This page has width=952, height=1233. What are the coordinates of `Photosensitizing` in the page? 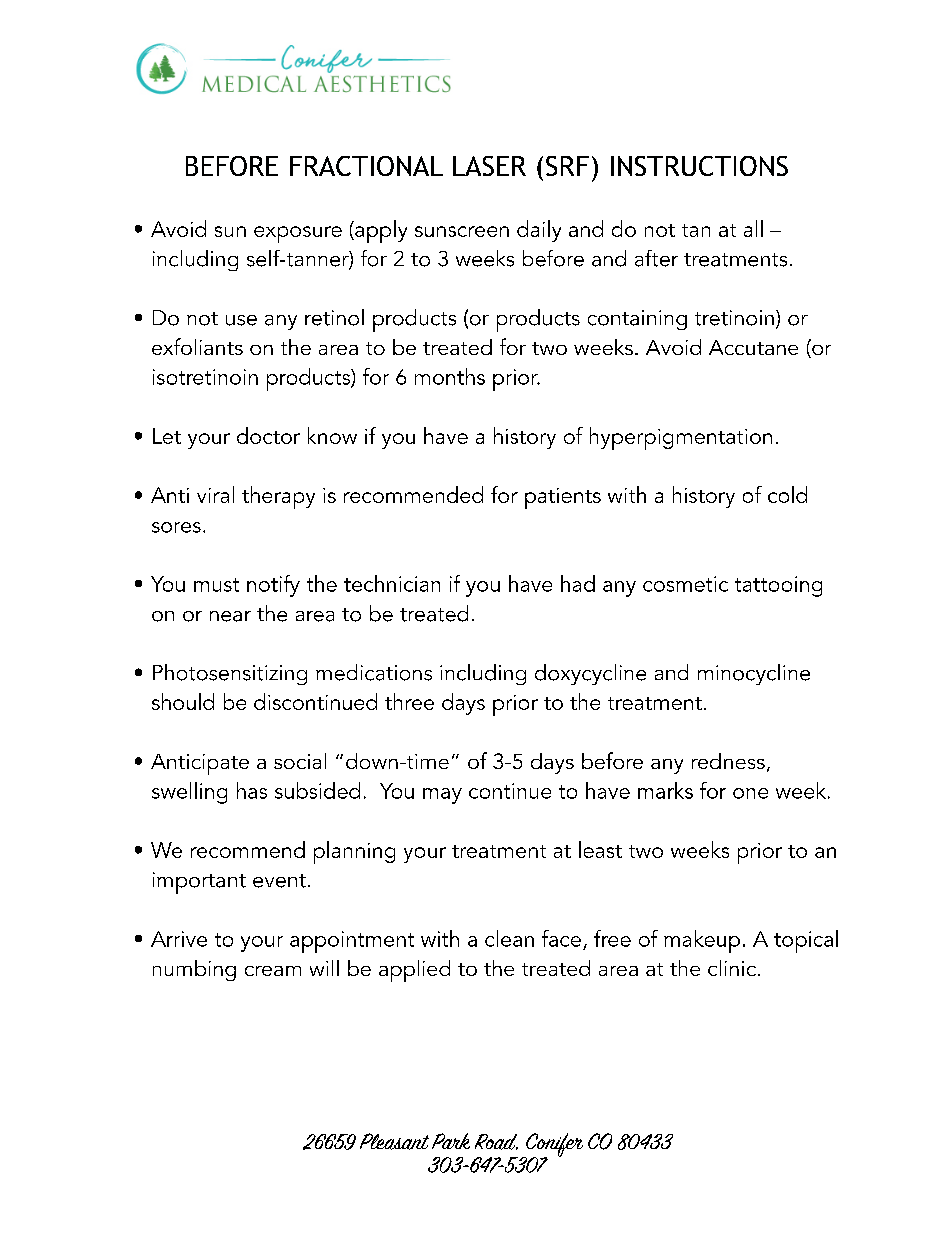 It's located at (230, 674).
